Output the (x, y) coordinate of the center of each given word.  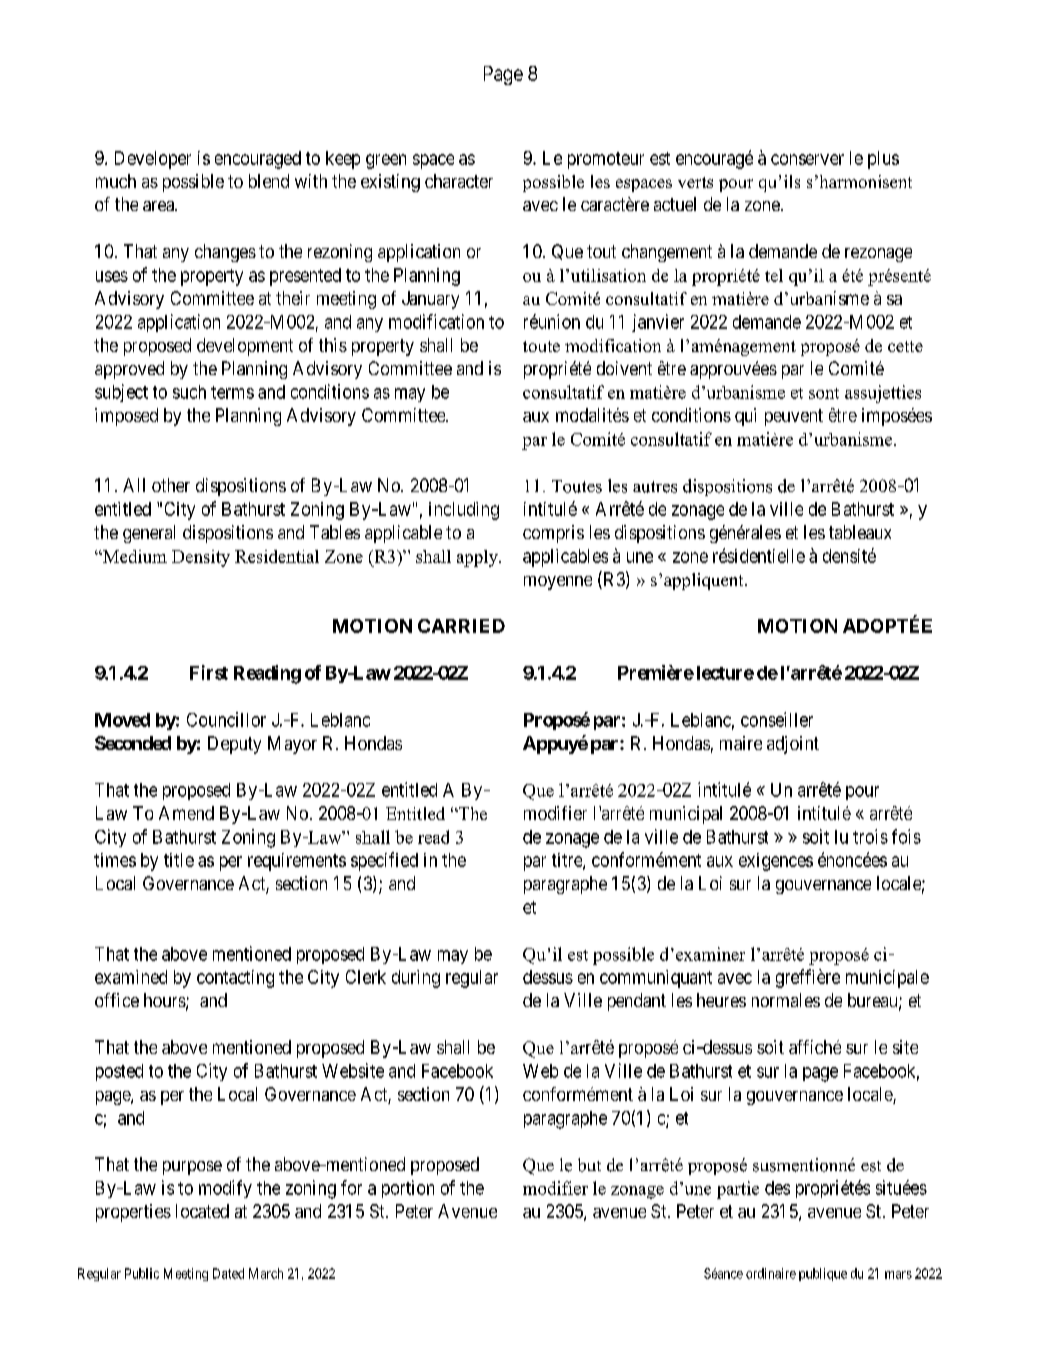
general (149, 534)
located (202, 1211)
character (459, 181)
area (159, 206)
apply (478, 558)
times (115, 860)
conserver (807, 159)
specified (384, 861)
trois (870, 836)
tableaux (860, 532)
